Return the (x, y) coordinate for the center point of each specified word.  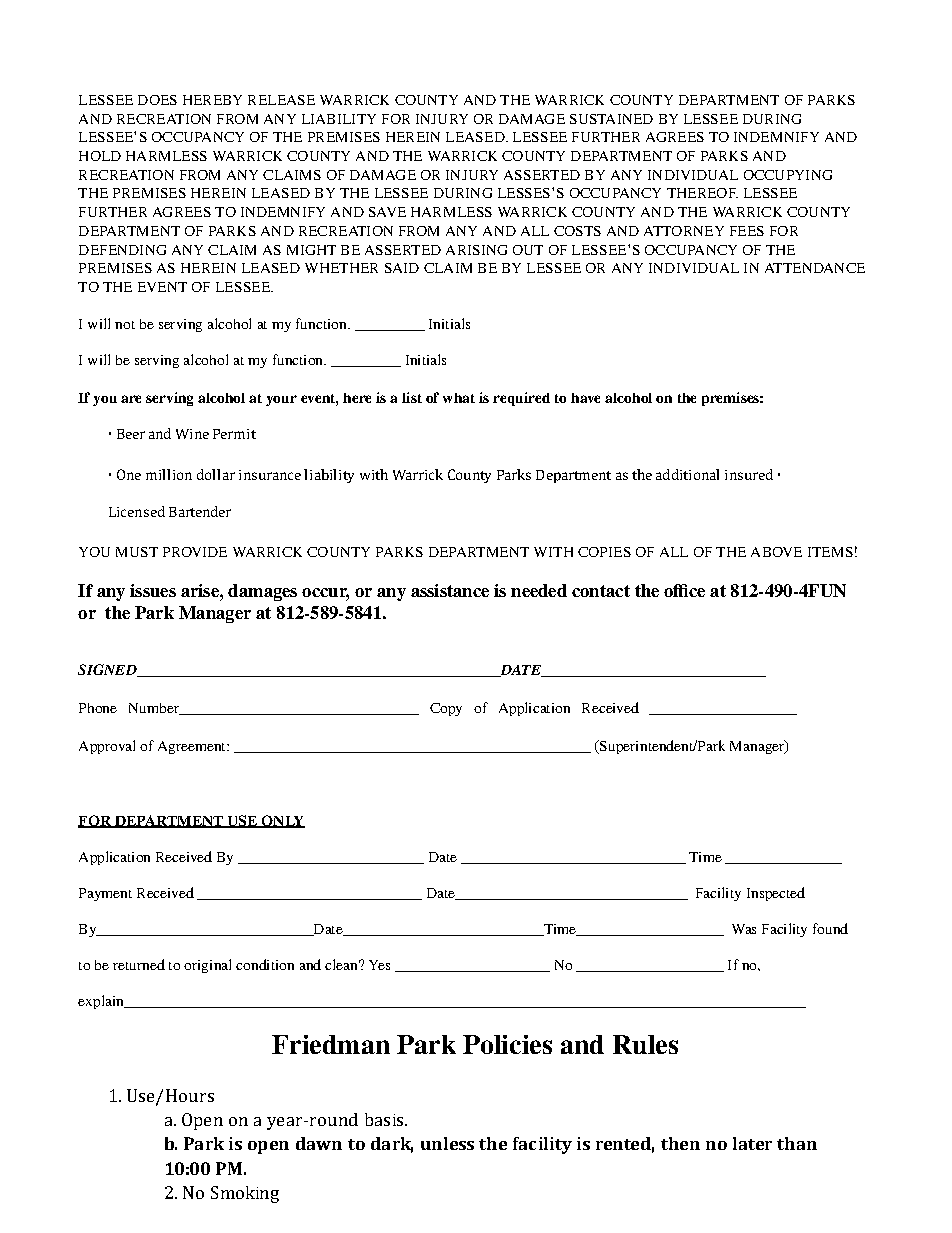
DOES (157, 100)
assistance (450, 590)
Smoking (245, 1194)
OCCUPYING (788, 175)
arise (201, 590)
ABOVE (776, 552)
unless (447, 1143)
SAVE (387, 212)
